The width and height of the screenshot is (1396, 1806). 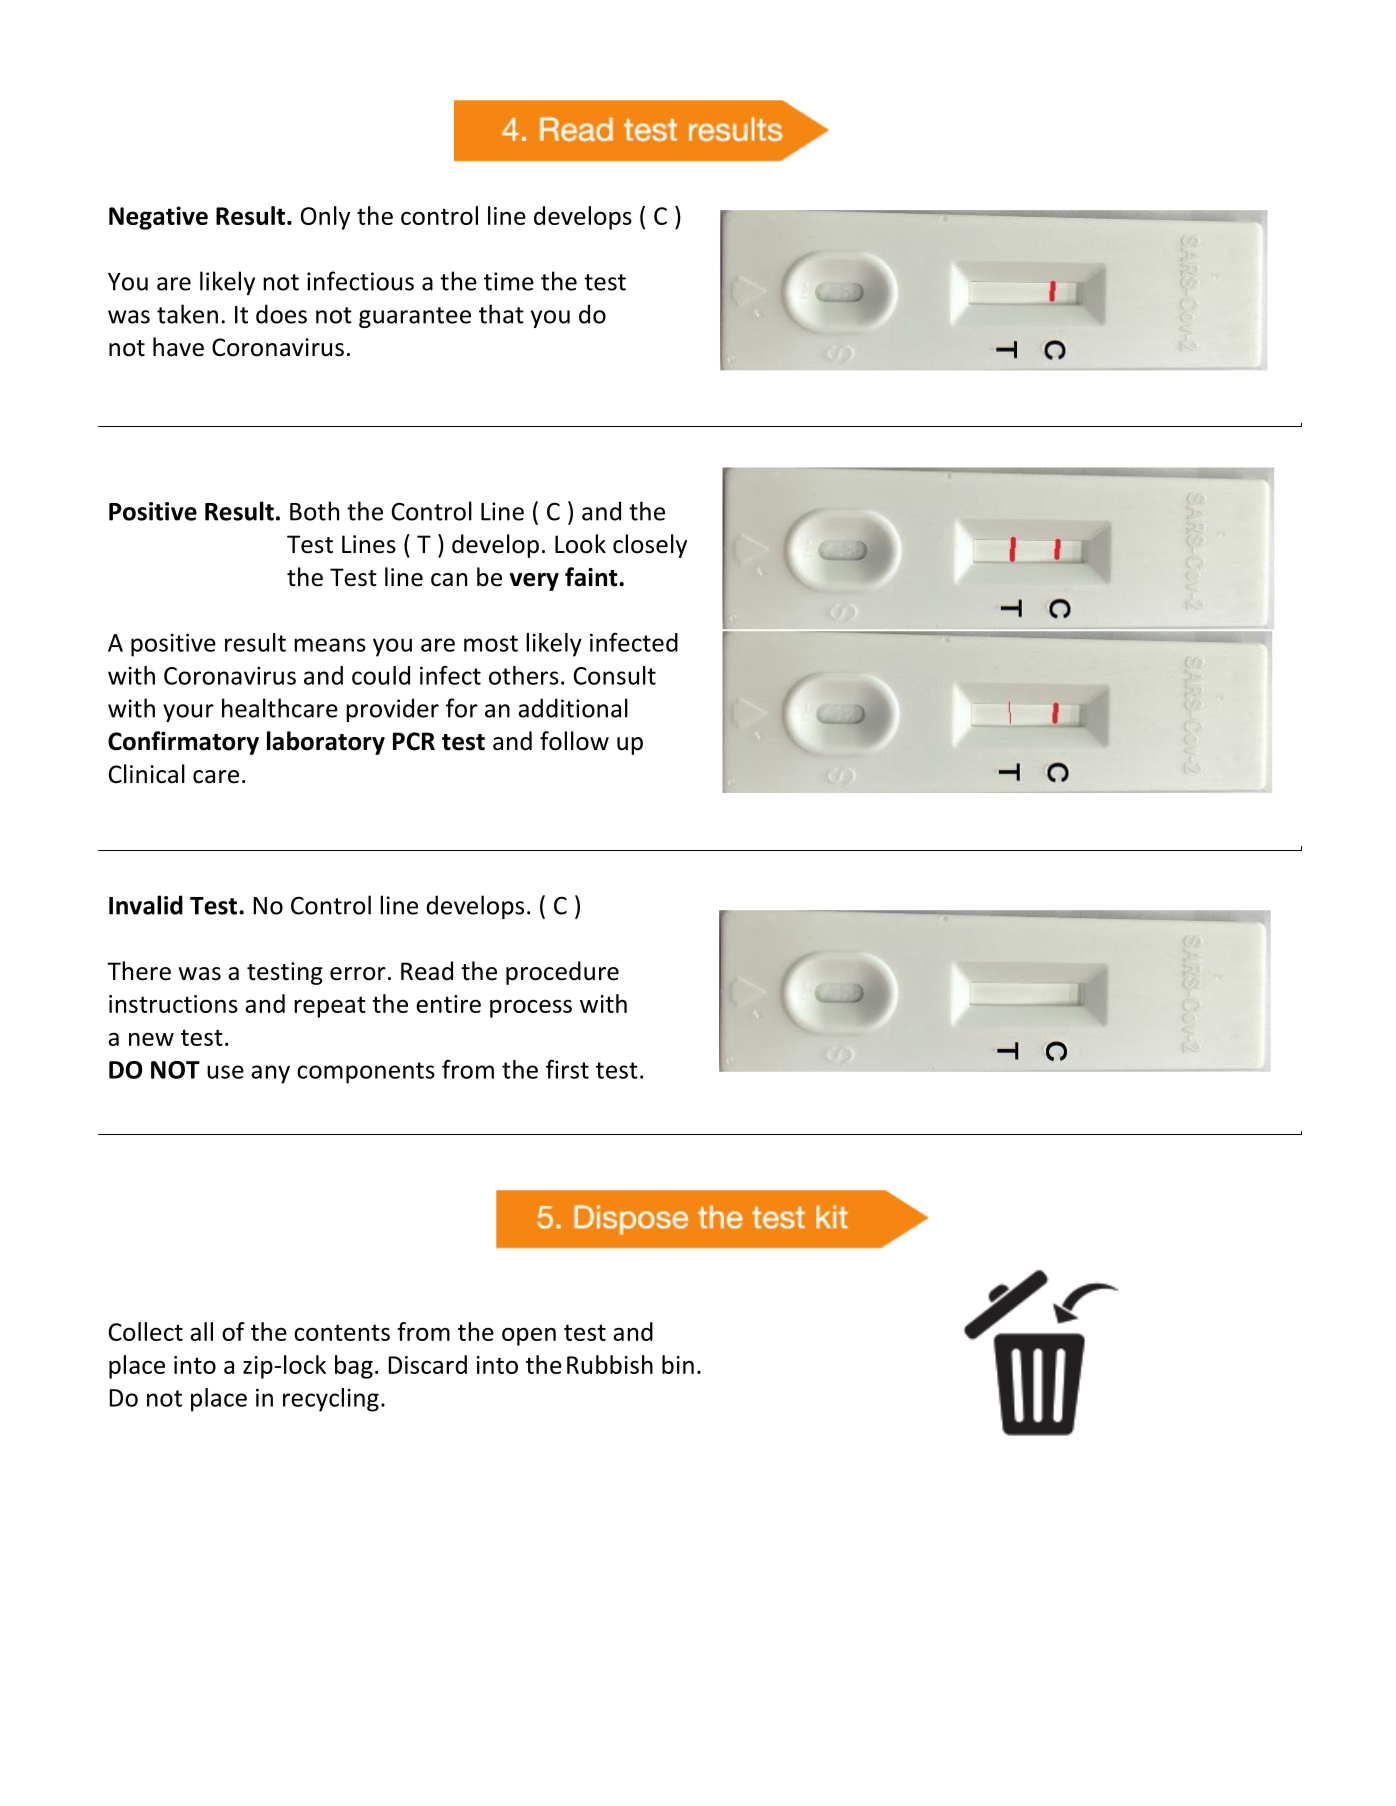 I want to click on Look, so click(x=580, y=544).
